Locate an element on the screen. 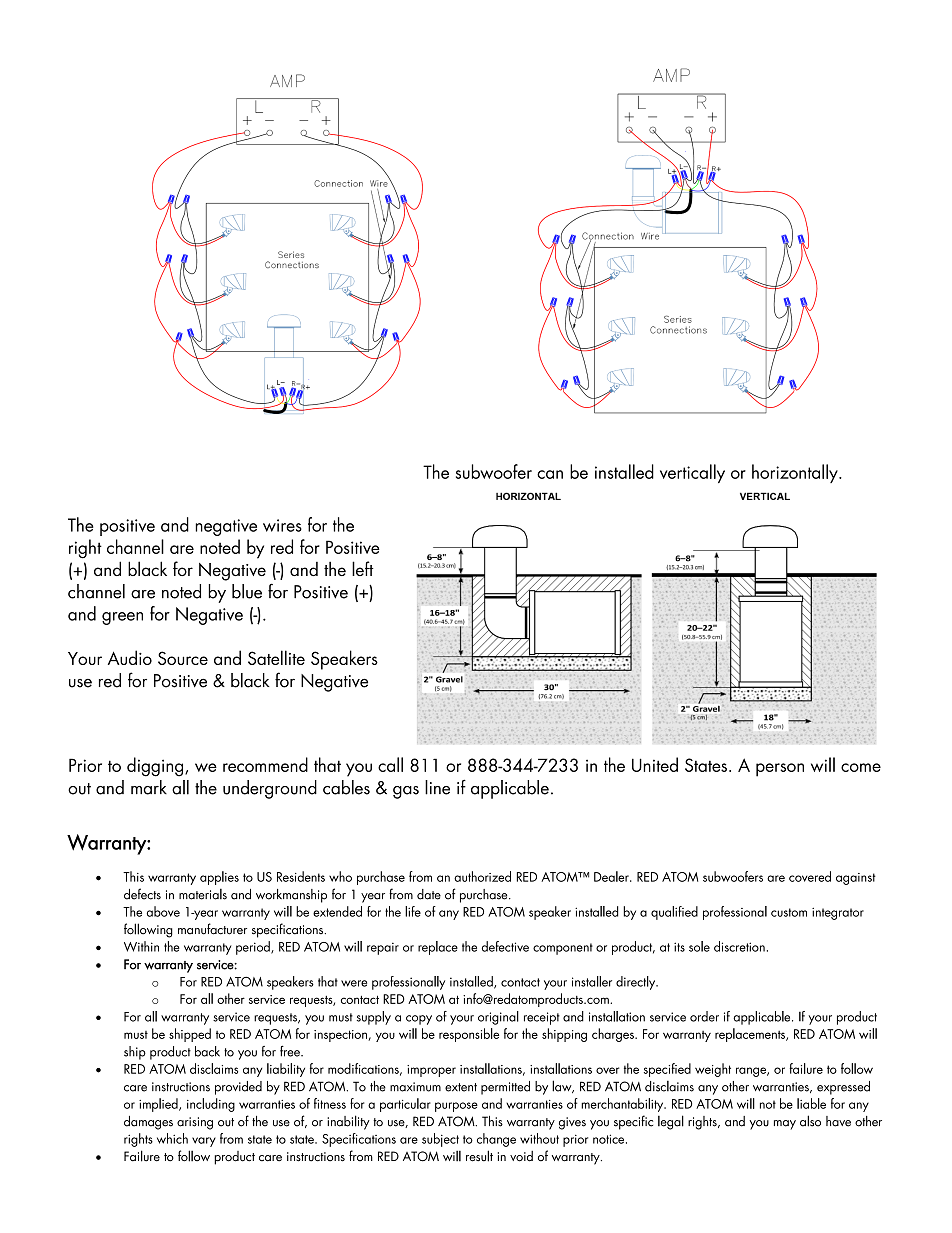 The height and width of the screenshot is (1233, 952). line is located at coordinates (437, 787).
